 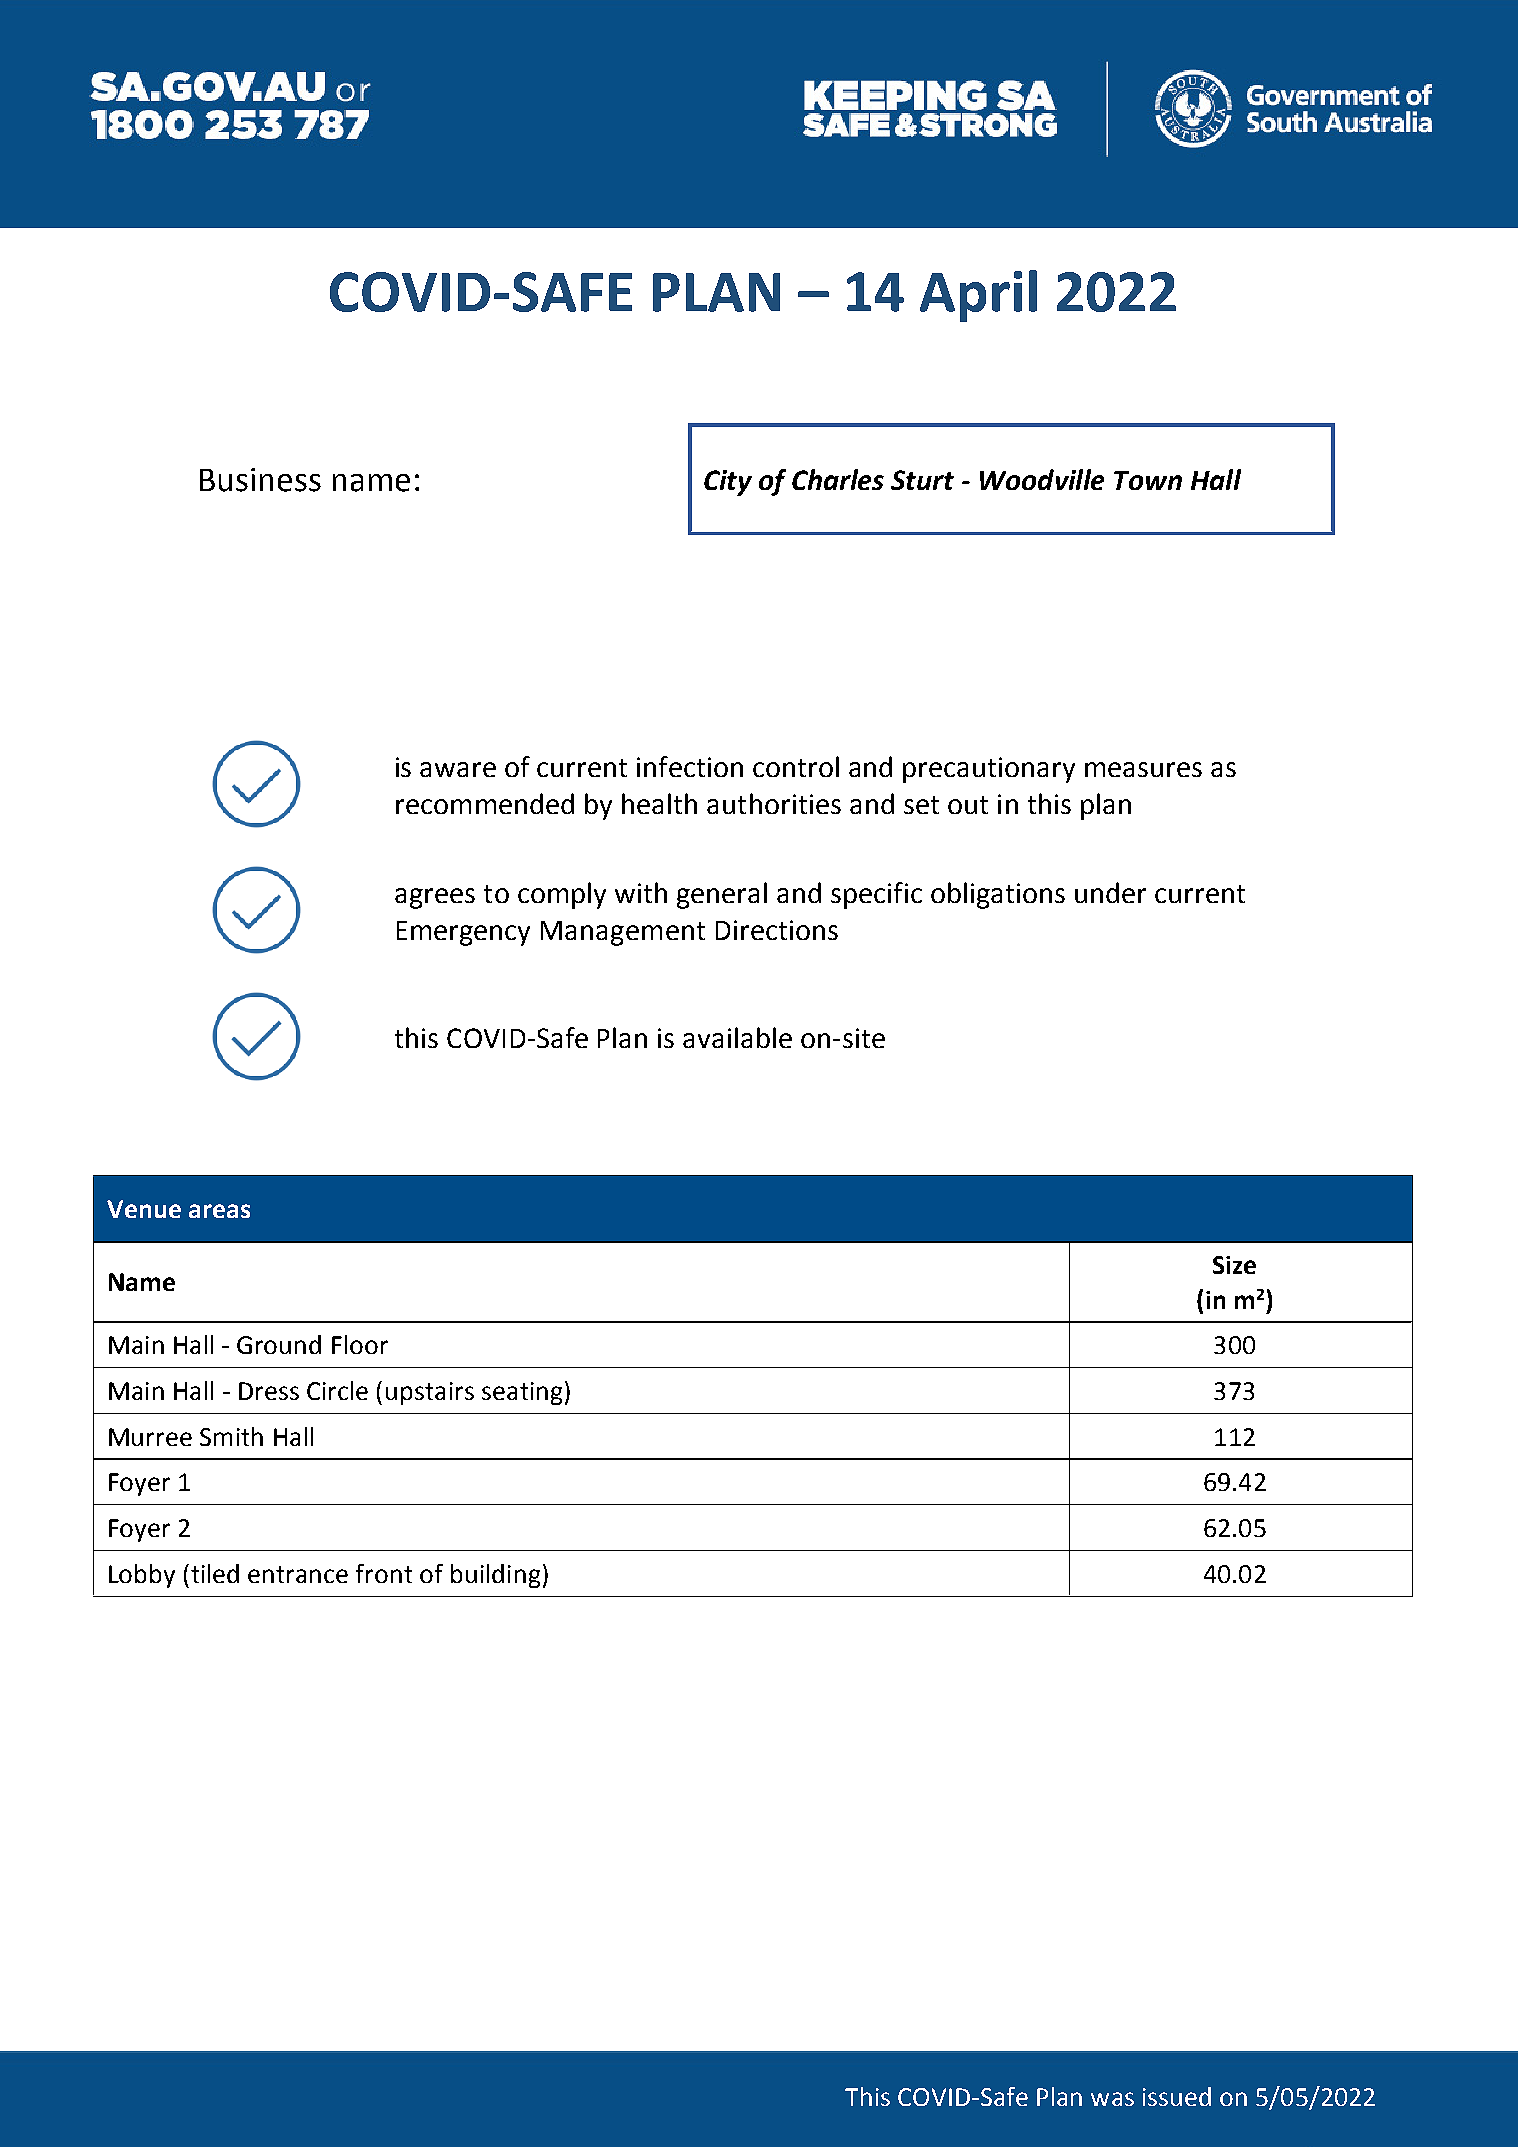 I want to click on City, so click(x=728, y=483).
